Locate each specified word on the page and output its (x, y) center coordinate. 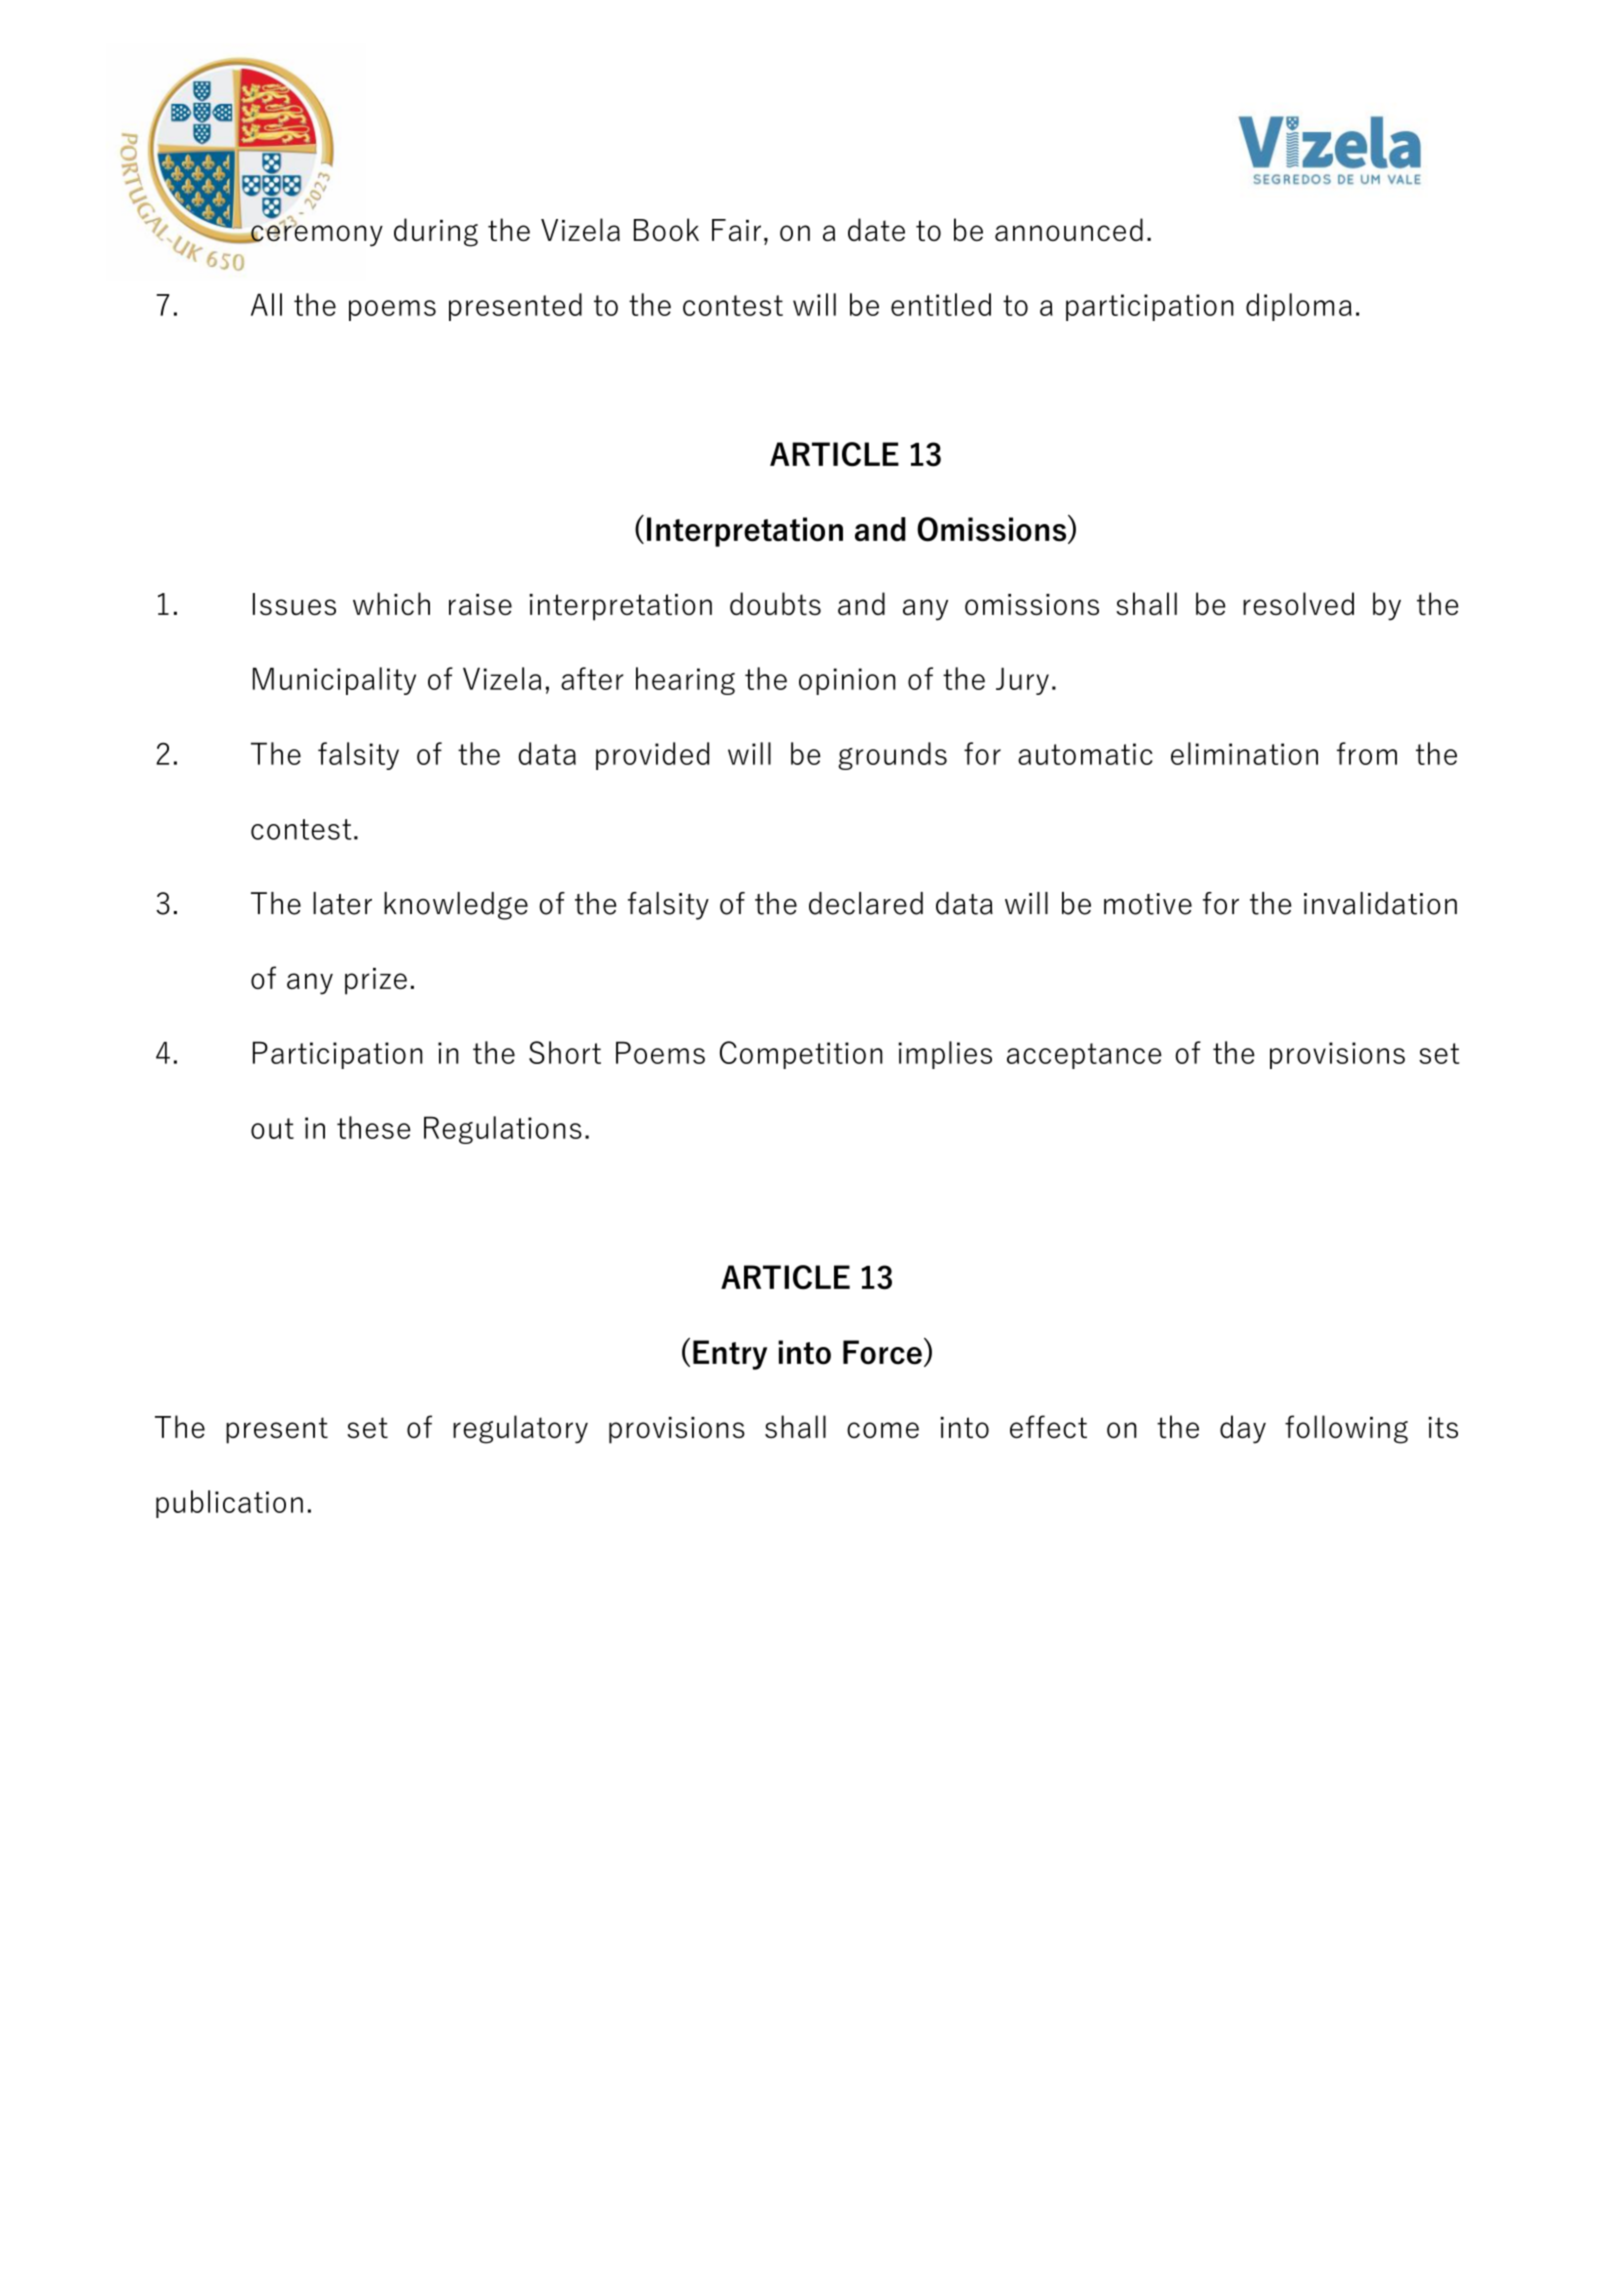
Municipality (334, 681)
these (374, 1127)
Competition (801, 1055)
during (436, 232)
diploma (1299, 307)
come (883, 1430)
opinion (847, 681)
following (1346, 1429)
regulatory (520, 1429)
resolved (1298, 603)
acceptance (1084, 1056)
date (876, 229)
